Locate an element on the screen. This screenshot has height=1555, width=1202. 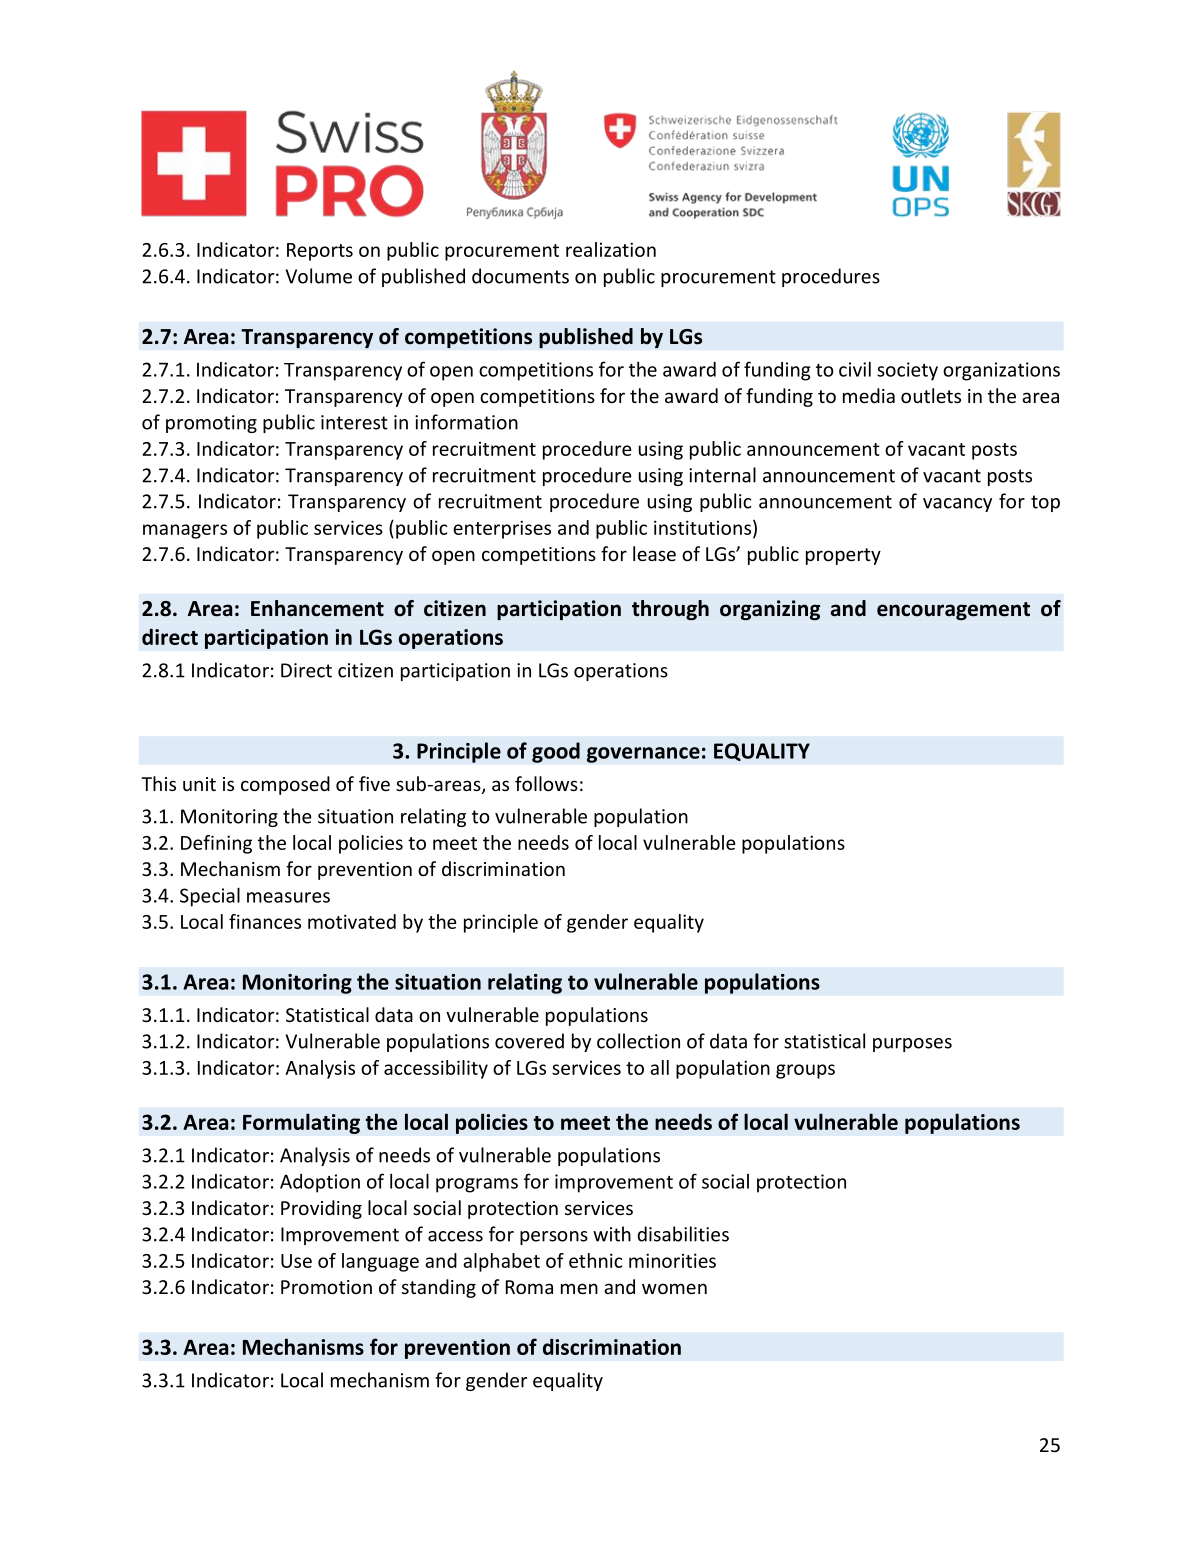
society is located at coordinates (907, 371).
